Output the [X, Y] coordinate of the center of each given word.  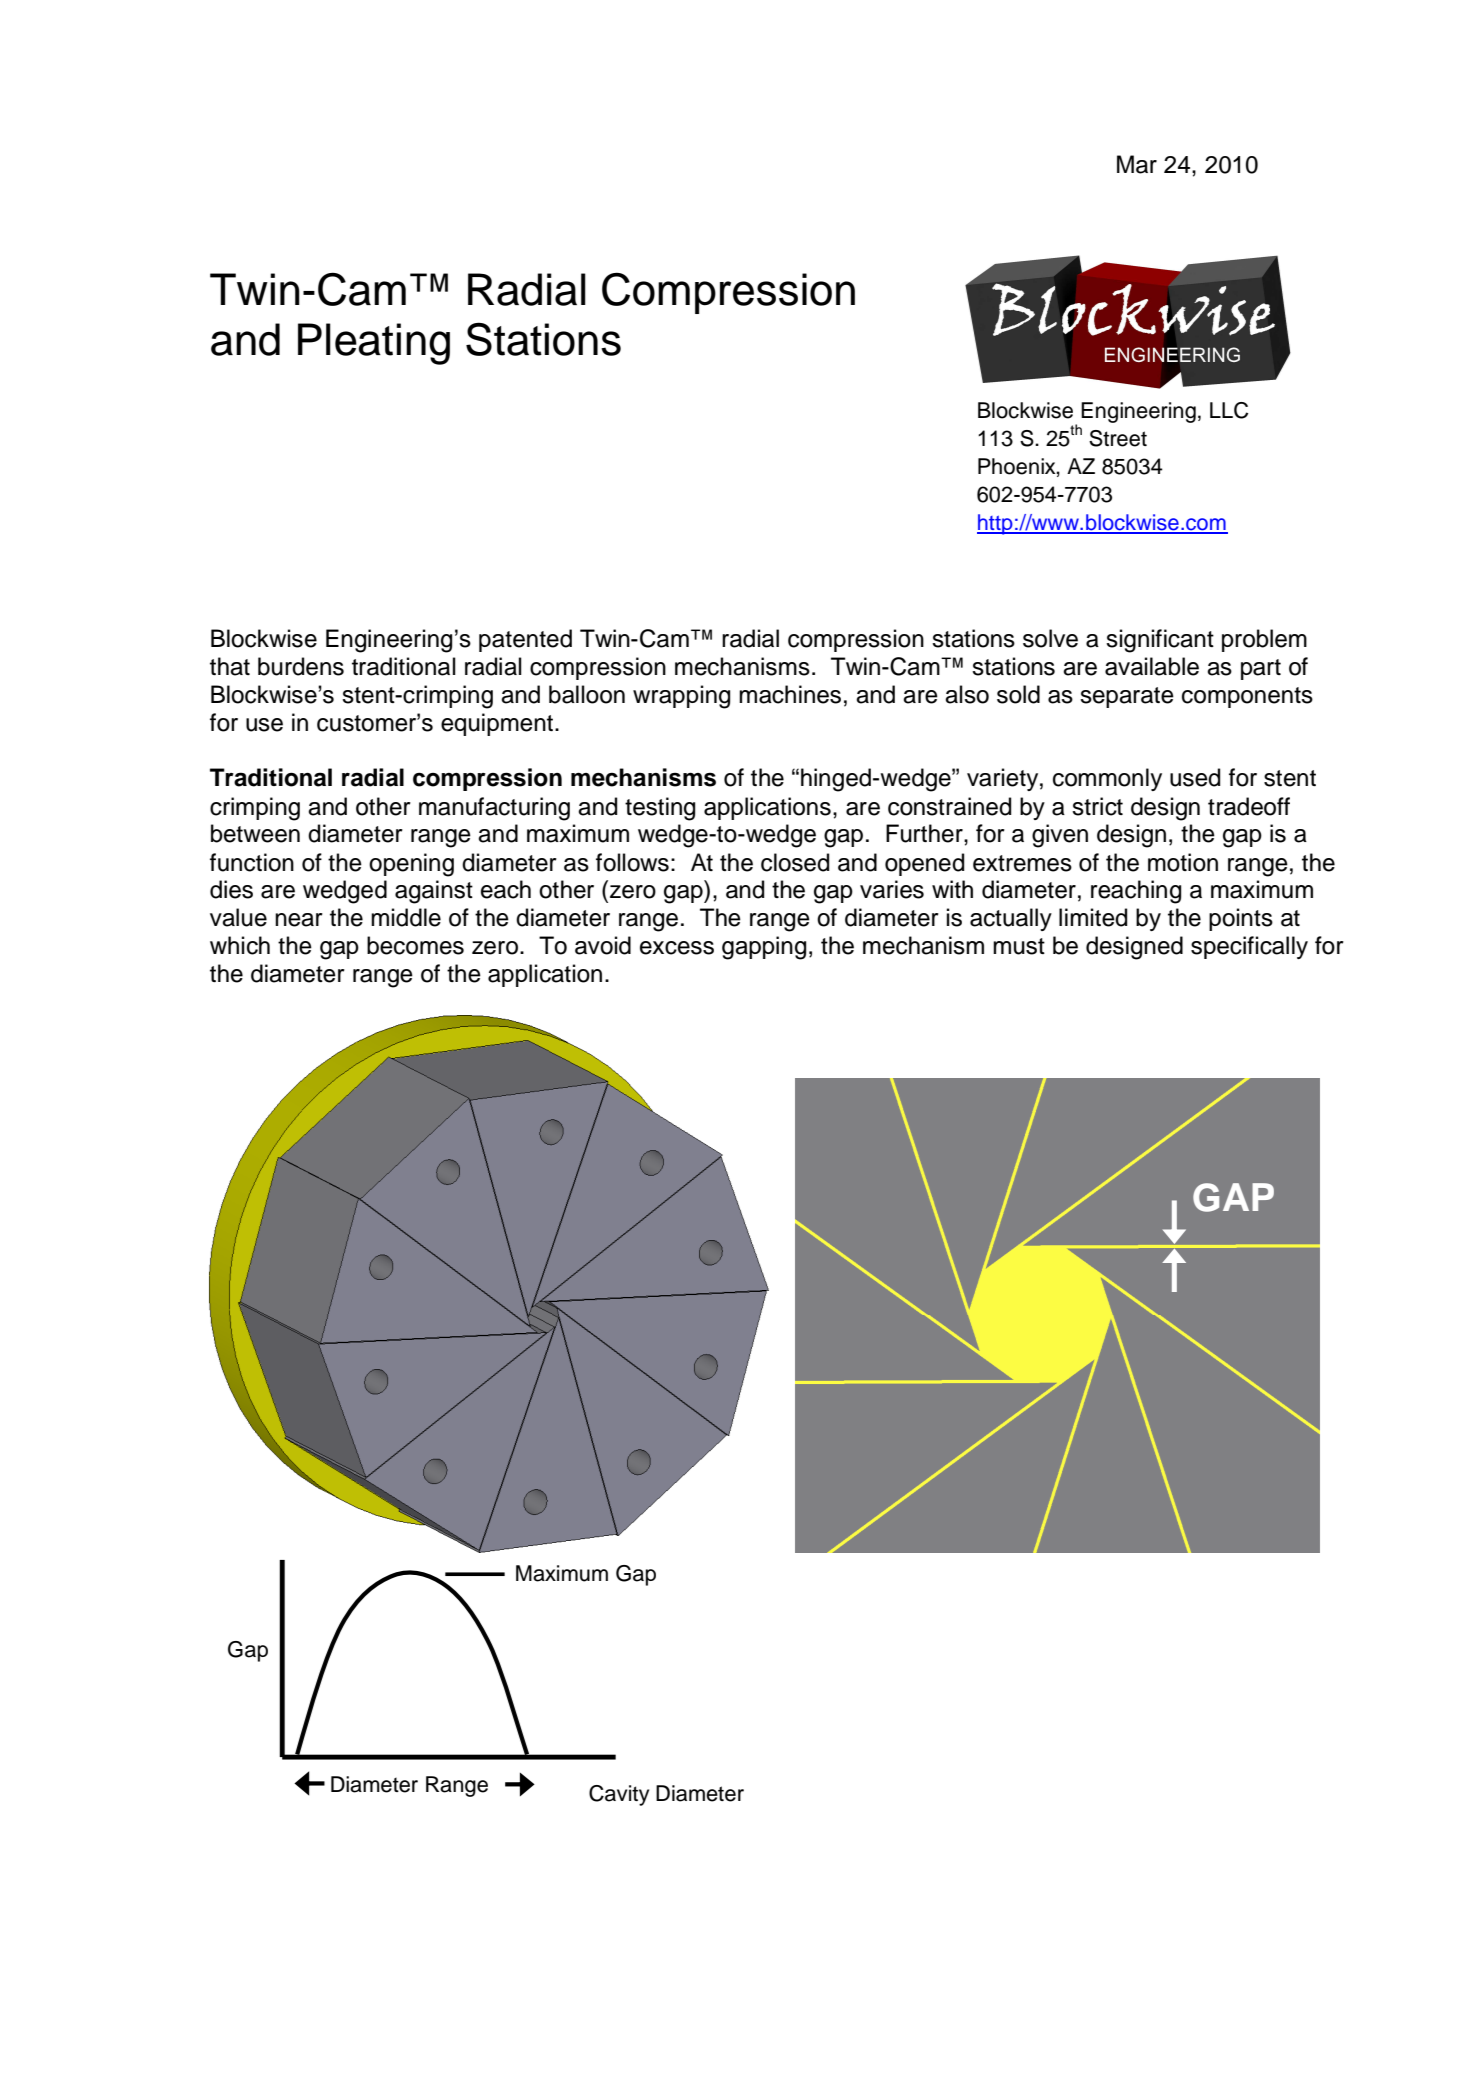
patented [525, 640]
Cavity [619, 1795]
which [240, 945]
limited [1093, 917]
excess [677, 948]
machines [790, 694]
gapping [764, 948]
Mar [1137, 164]
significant [1160, 641]
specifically [1249, 947]
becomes [415, 945]
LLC [1229, 410]
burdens [301, 666]
